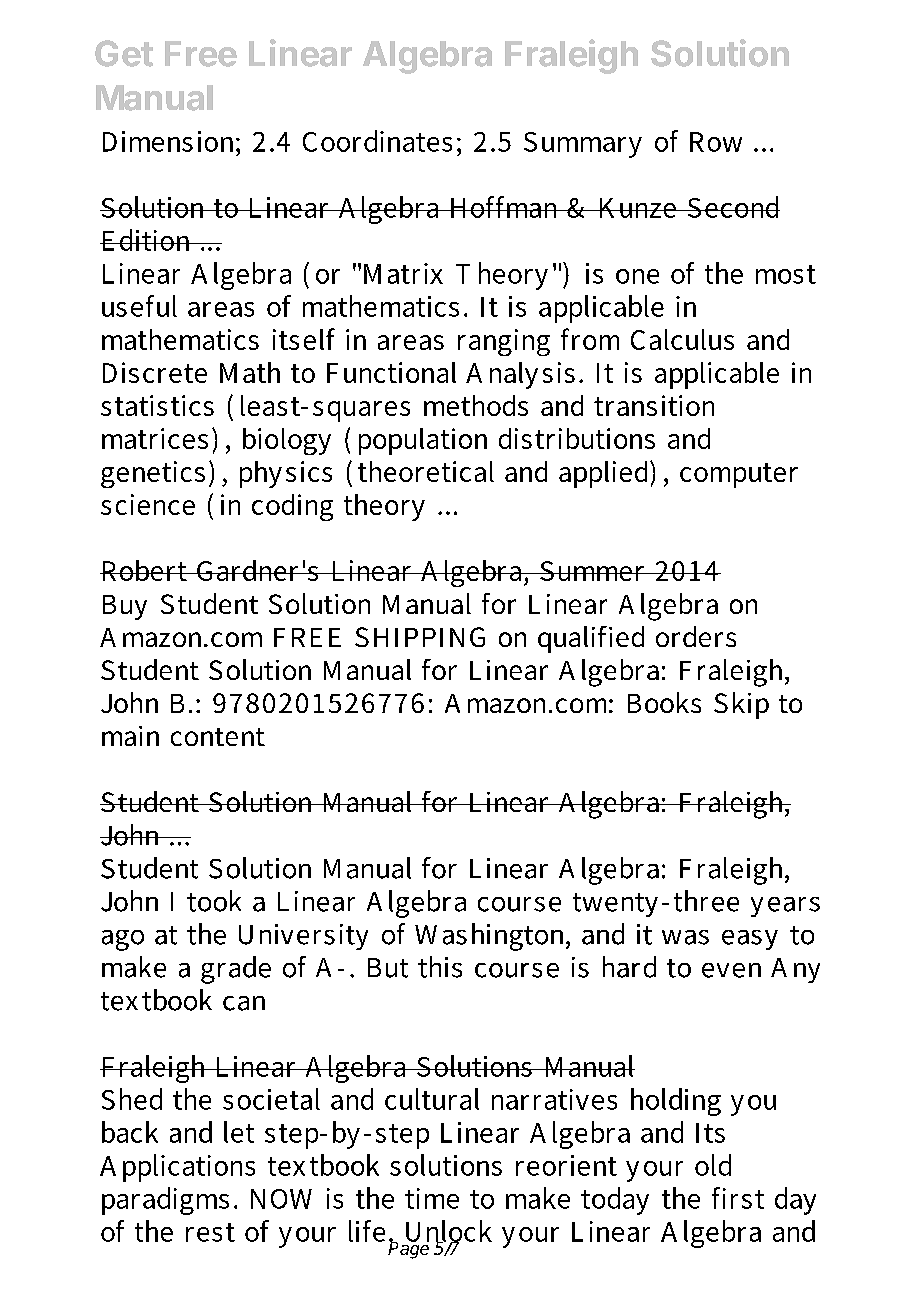  What do you see at coordinates (682, 339) in the screenshot?
I see `Calculus` at bounding box center [682, 339].
